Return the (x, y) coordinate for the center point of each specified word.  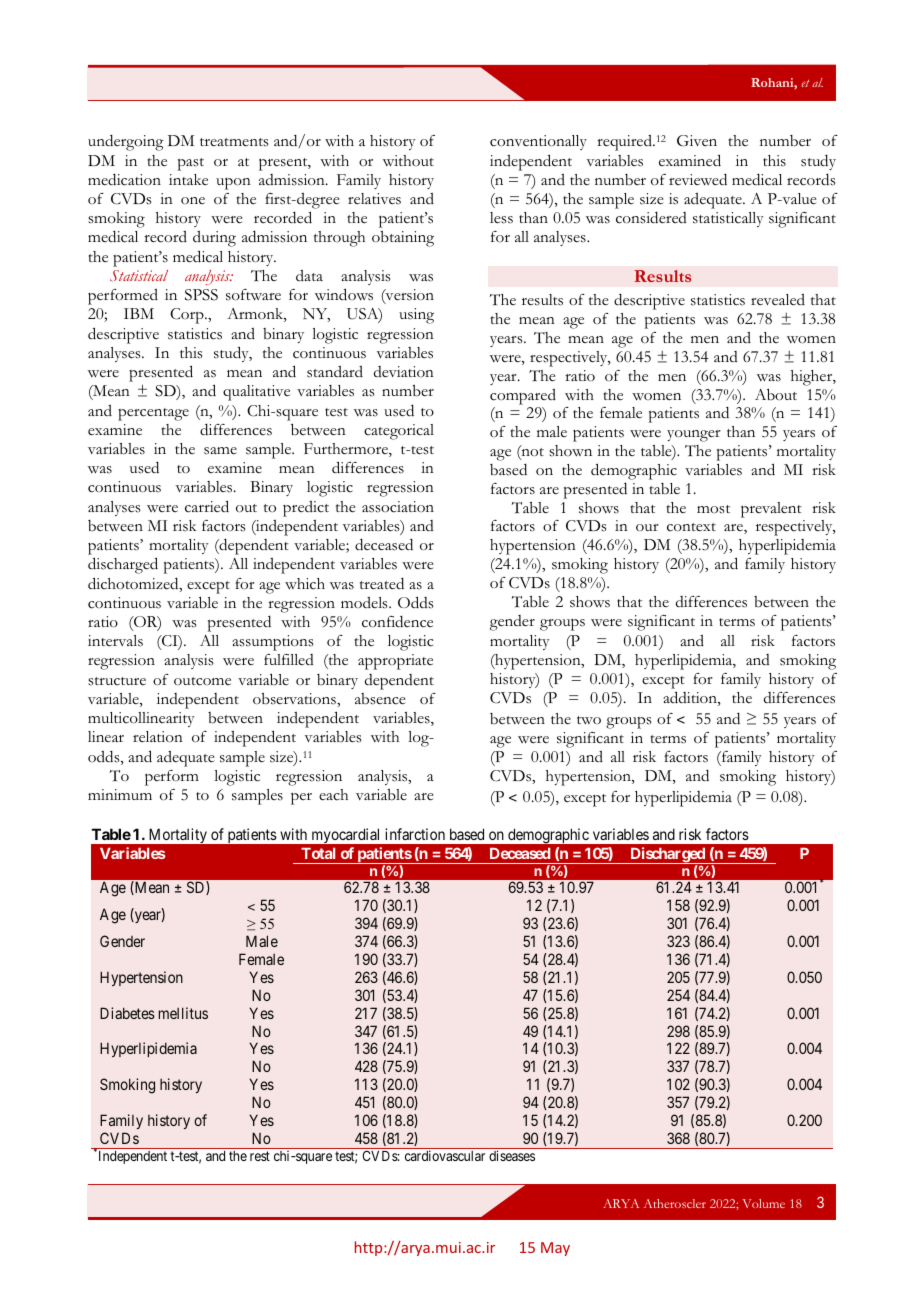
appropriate (395, 662)
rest (260, 1156)
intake (188, 180)
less (501, 218)
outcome (202, 681)
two (589, 720)
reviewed (698, 179)
